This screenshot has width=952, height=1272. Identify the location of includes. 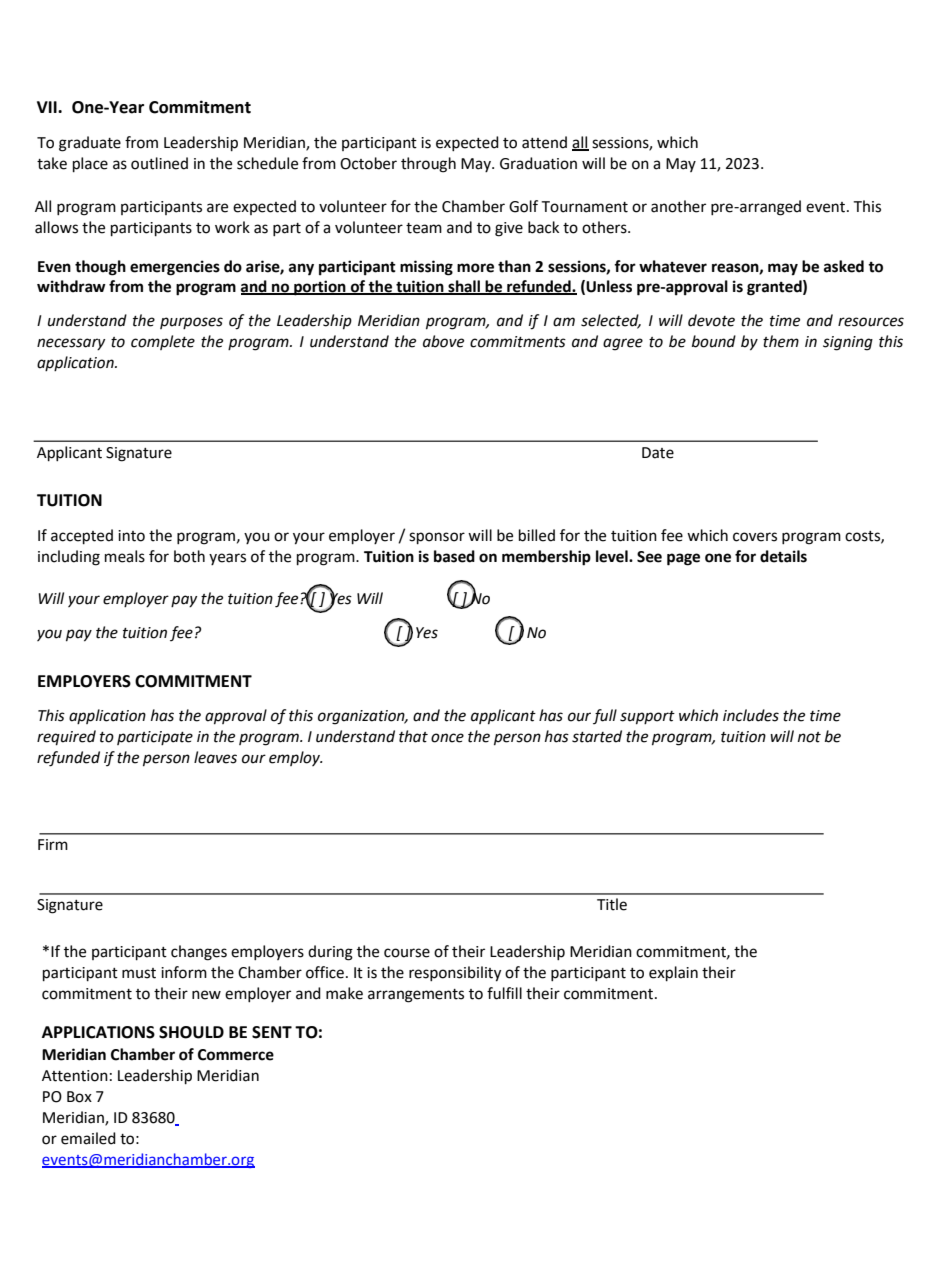
(751, 715).
